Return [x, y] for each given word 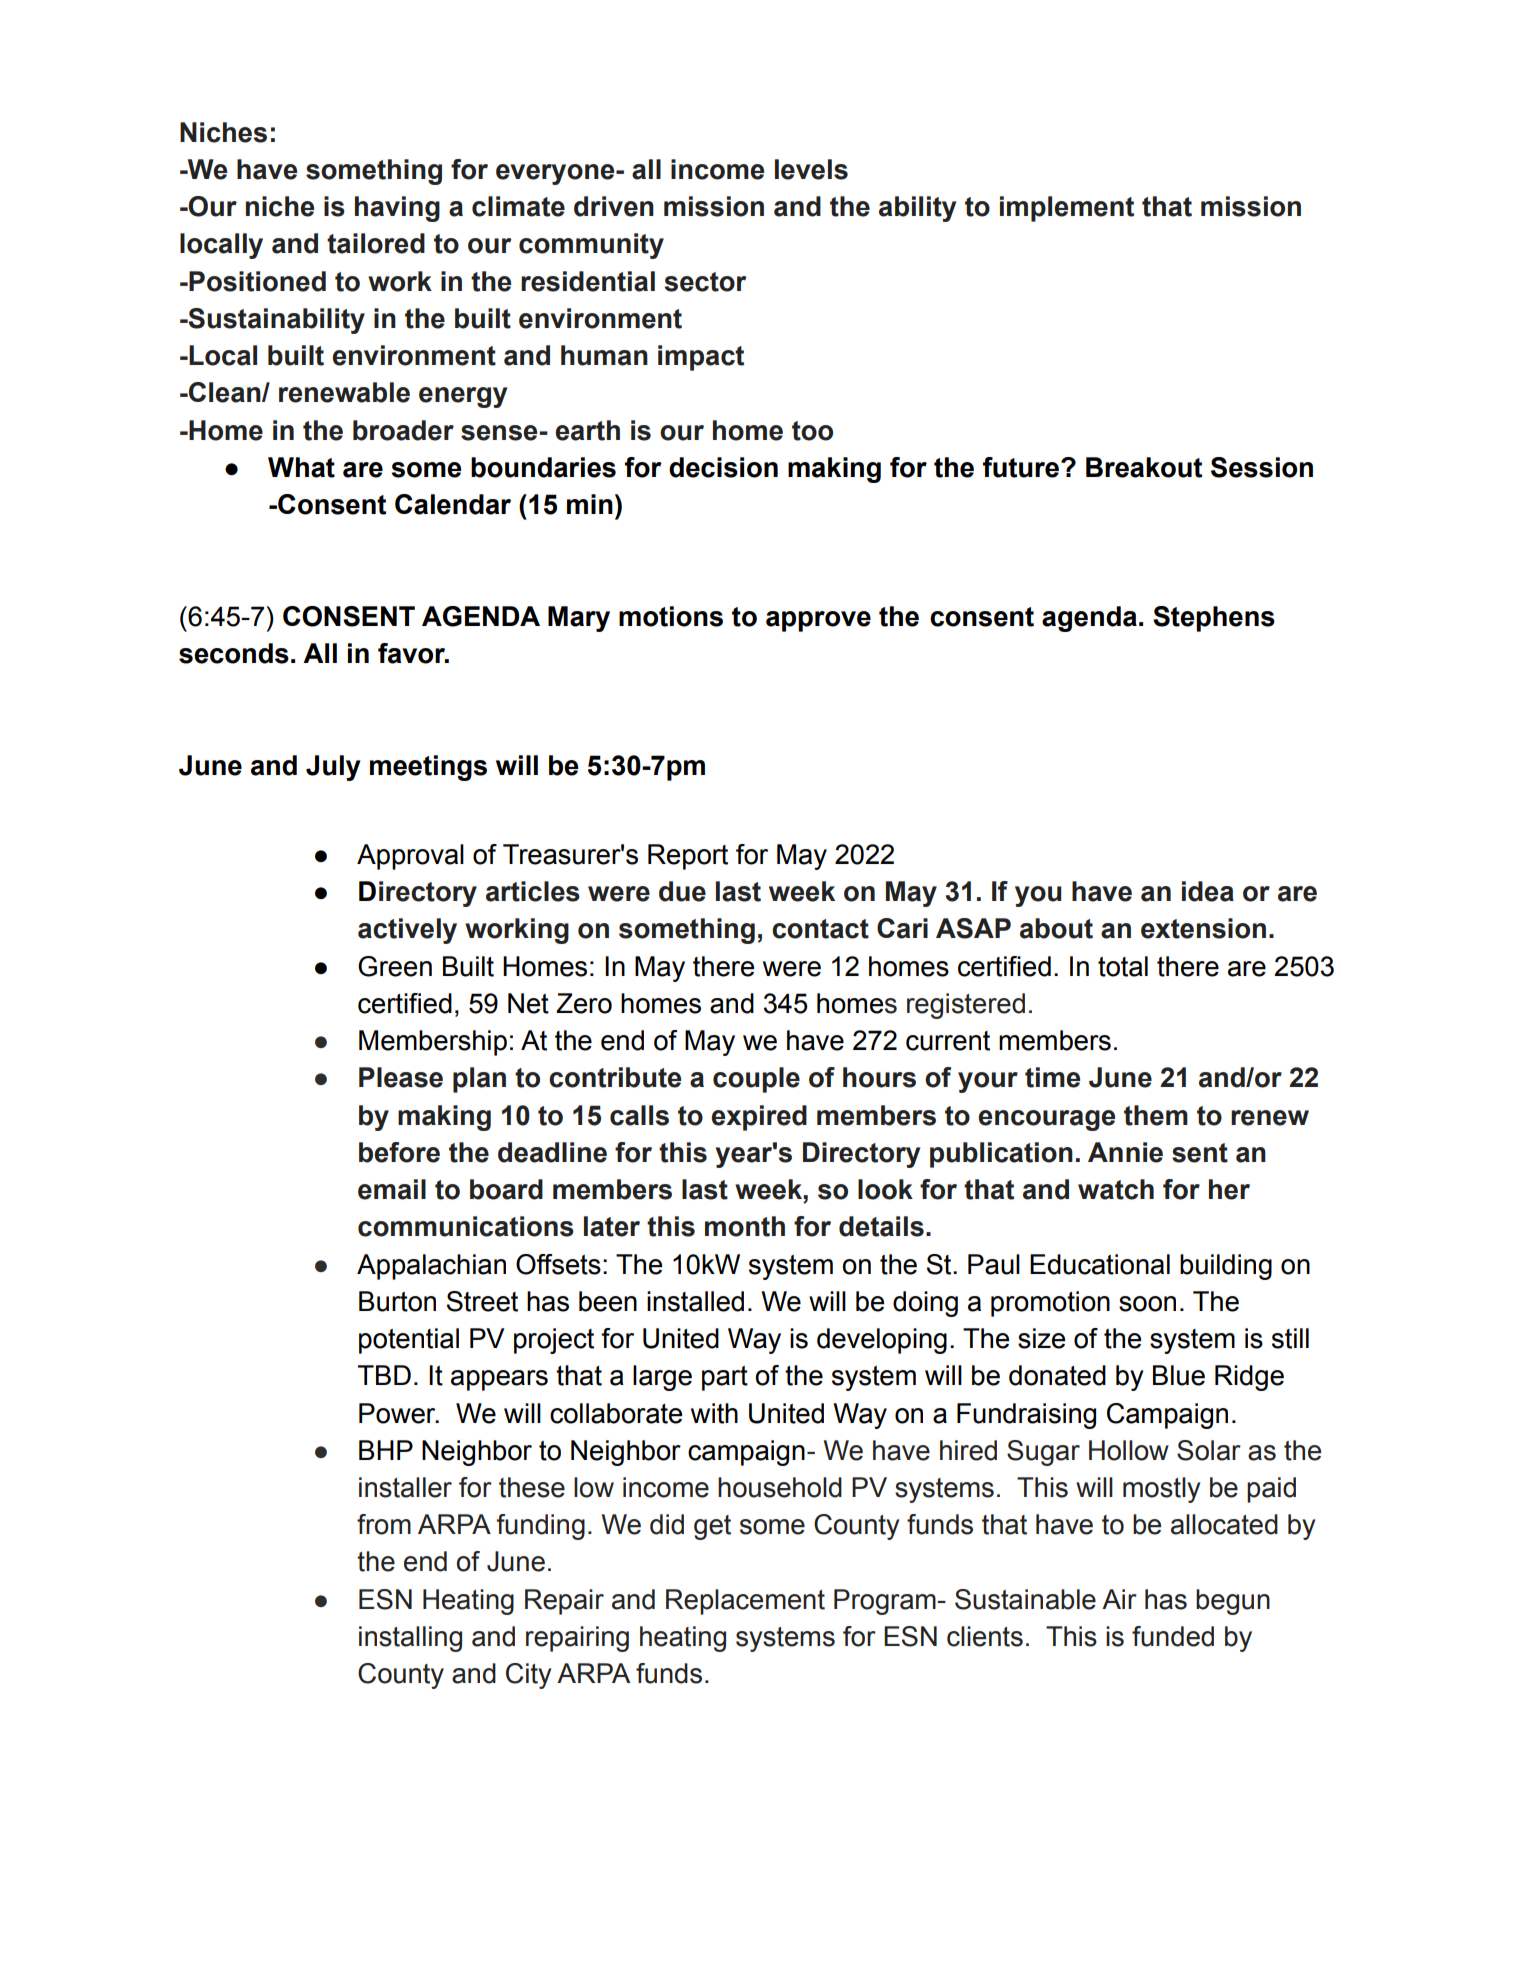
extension [1203, 928]
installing [410, 1639]
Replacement [745, 1602]
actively [407, 931]
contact [820, 929]
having [397, 209]
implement [1067, 209]
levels [811, 169]
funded [1173, 1636]
